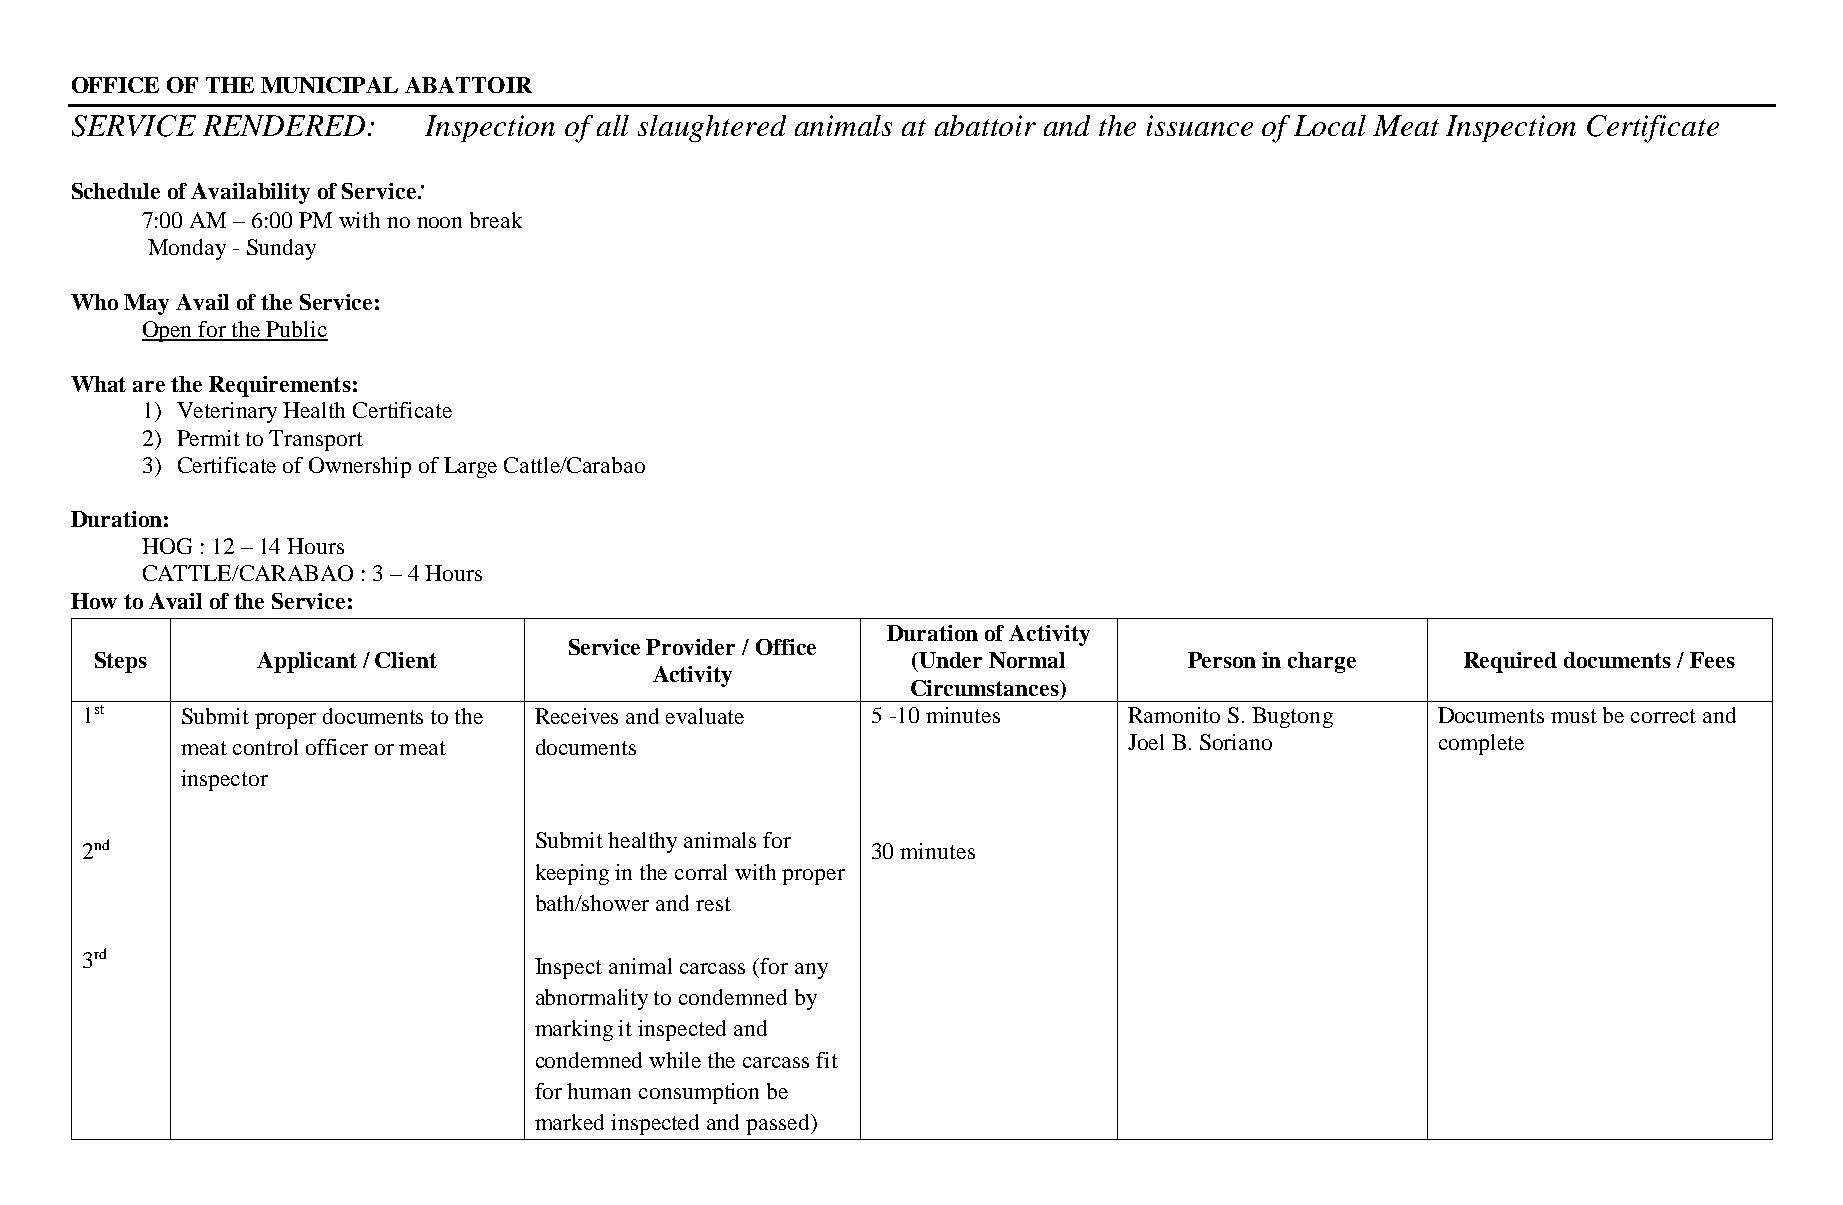 Image resolution: width=1843 pixels, height=1205 pixels. Describe the element at coordinates (569, 1122) in the page. I see `marked` at that location.
